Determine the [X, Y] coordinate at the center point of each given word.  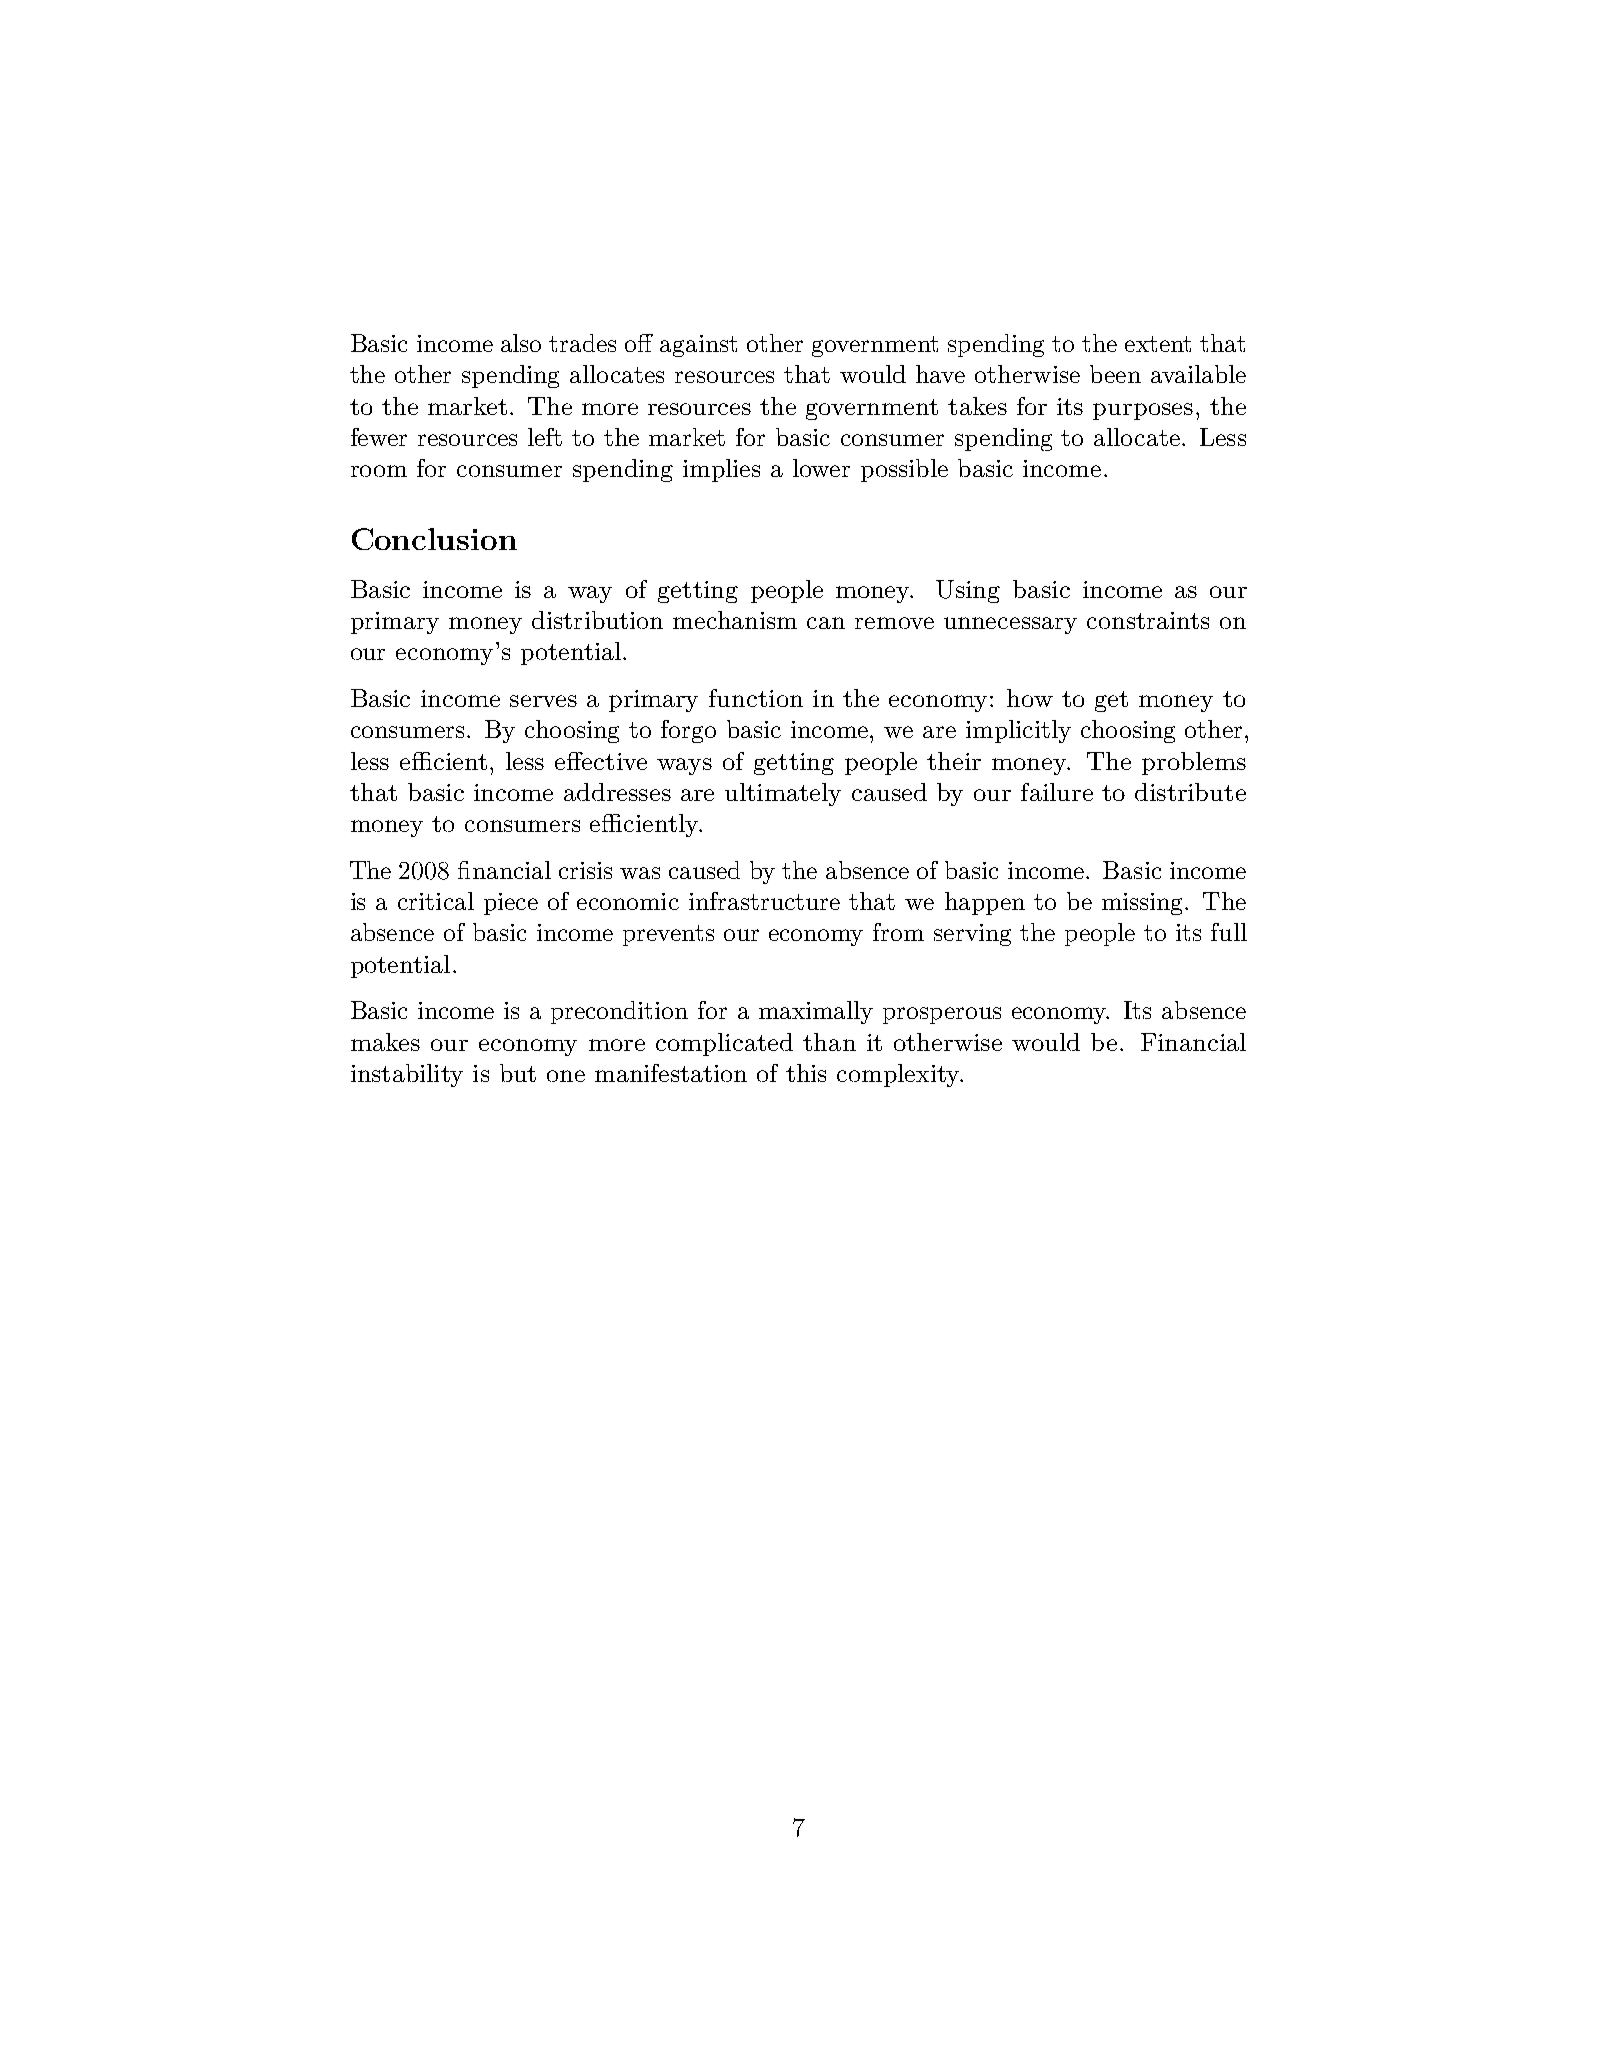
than [829, 1042]
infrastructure [764, 901]
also [521, 343]
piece [511, 904]
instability [407, 1075]
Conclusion [434, 539]
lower [821, 468]
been [1115, 374]
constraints [1148, 620]
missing [1144, 904]
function [756, 698]
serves [543, 701]
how [1030, 698]
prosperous [942, 1015]
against [698, 346]
